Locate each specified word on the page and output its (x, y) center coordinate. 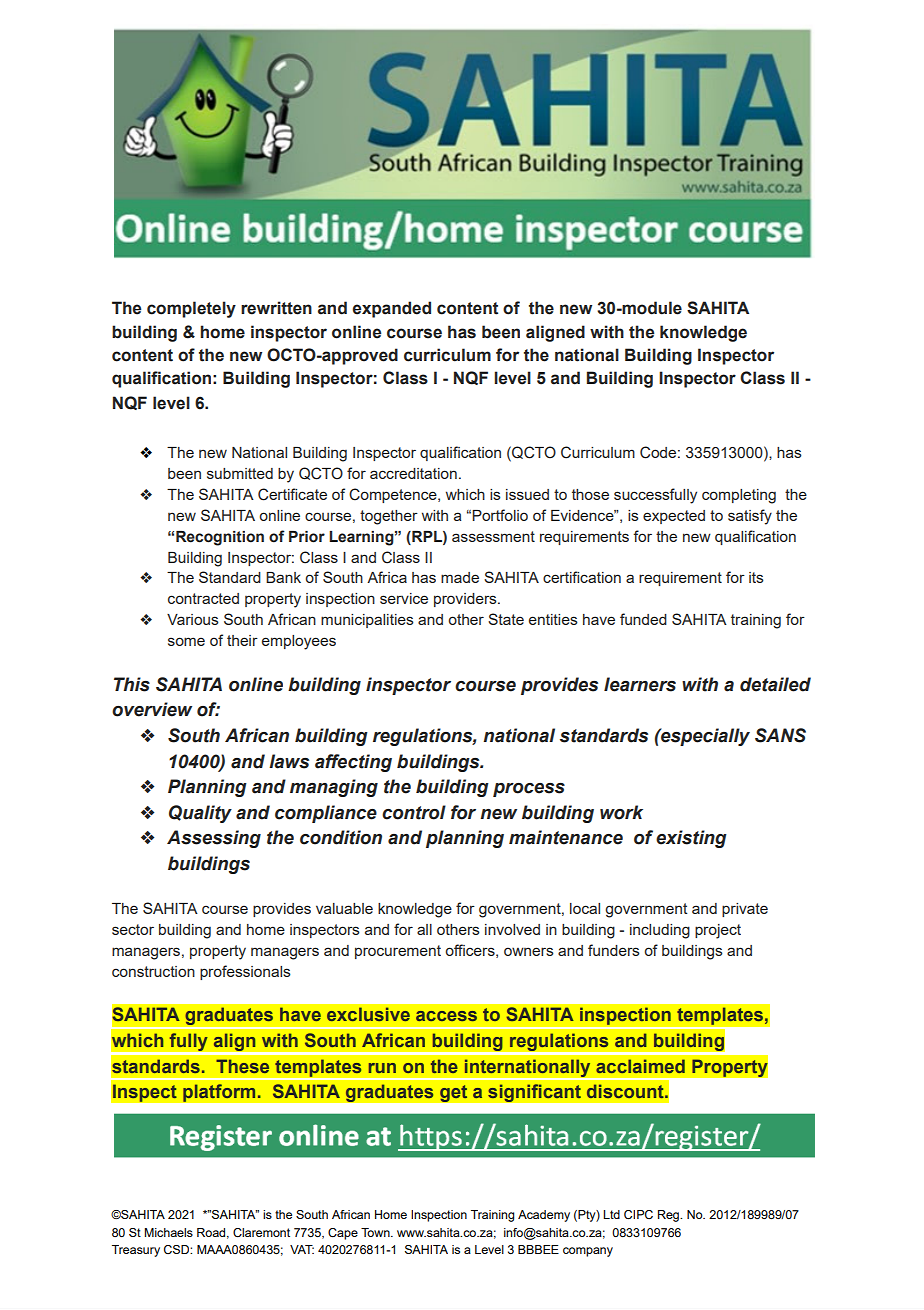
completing (739, 496)
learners (640, 684)
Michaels (168, 1232)
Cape (343, 1234)
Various (193, 619)
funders (614, 950)
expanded (392, 309)
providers (466, 600)
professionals (245, 972)
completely (191, 309)
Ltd (611, 1214)
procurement (398, 952)
